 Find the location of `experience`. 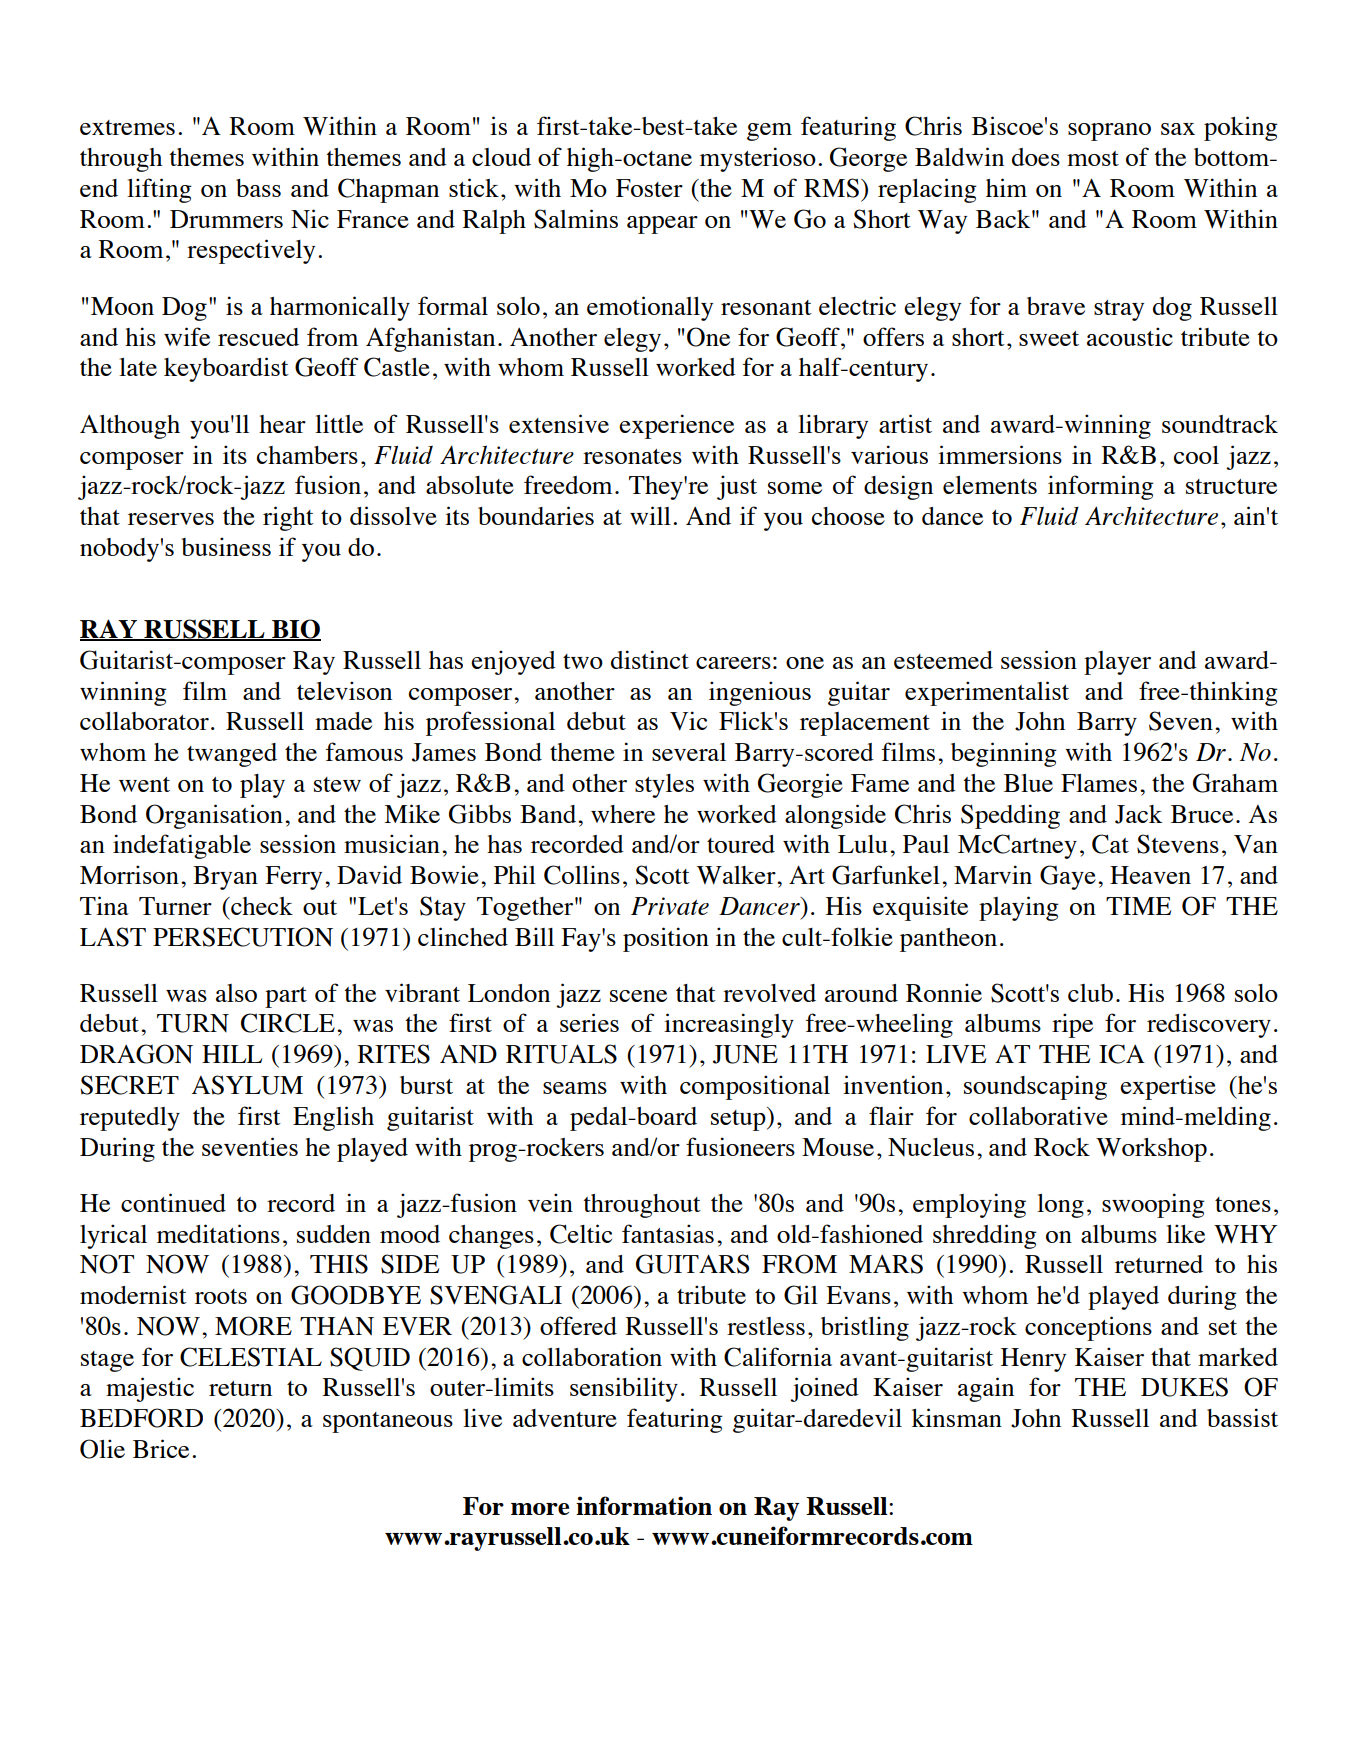

experience is located at coordinates (676, 426).
